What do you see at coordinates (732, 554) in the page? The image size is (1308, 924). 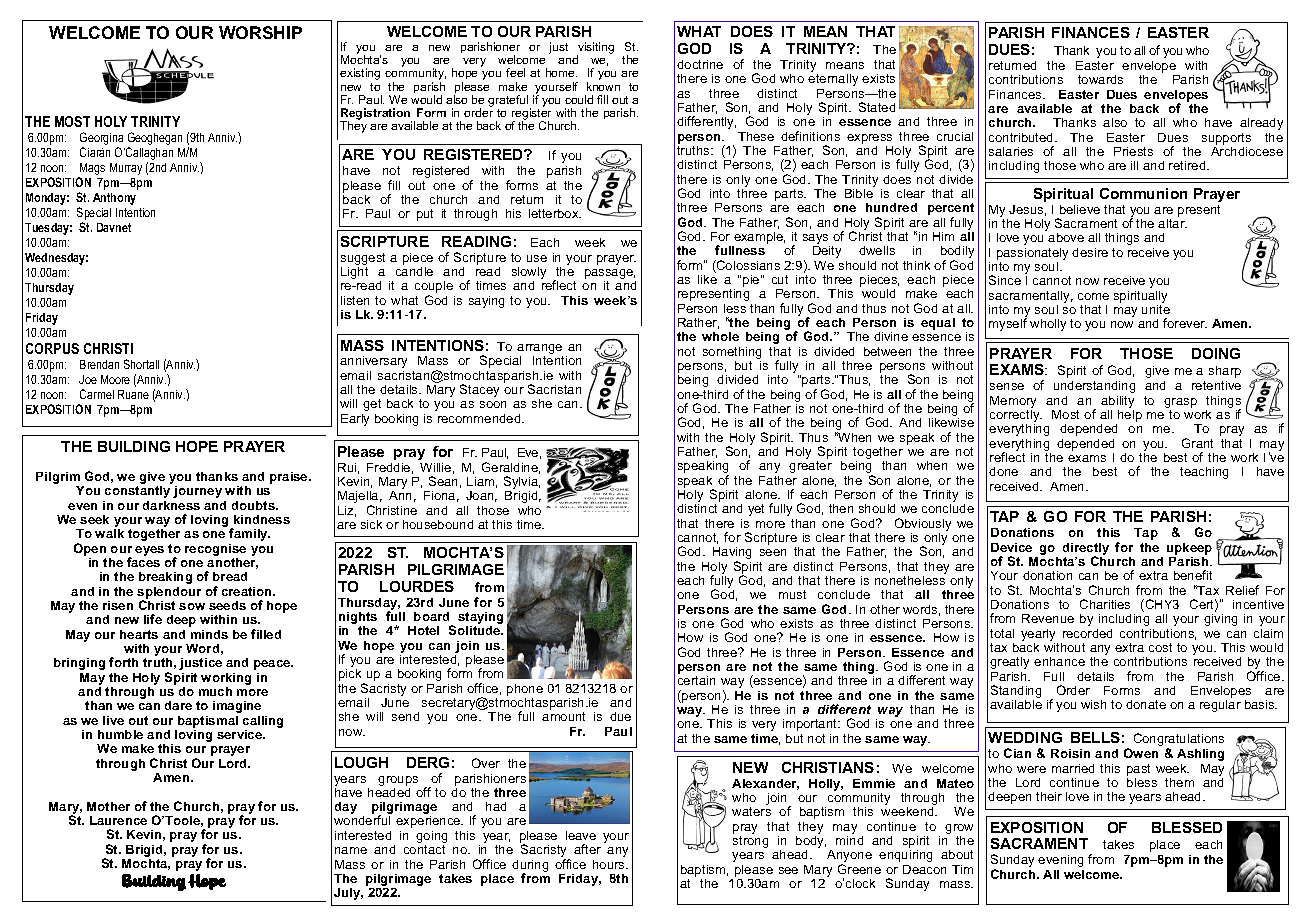 I see `Having` at bounding box center [732, 554].
